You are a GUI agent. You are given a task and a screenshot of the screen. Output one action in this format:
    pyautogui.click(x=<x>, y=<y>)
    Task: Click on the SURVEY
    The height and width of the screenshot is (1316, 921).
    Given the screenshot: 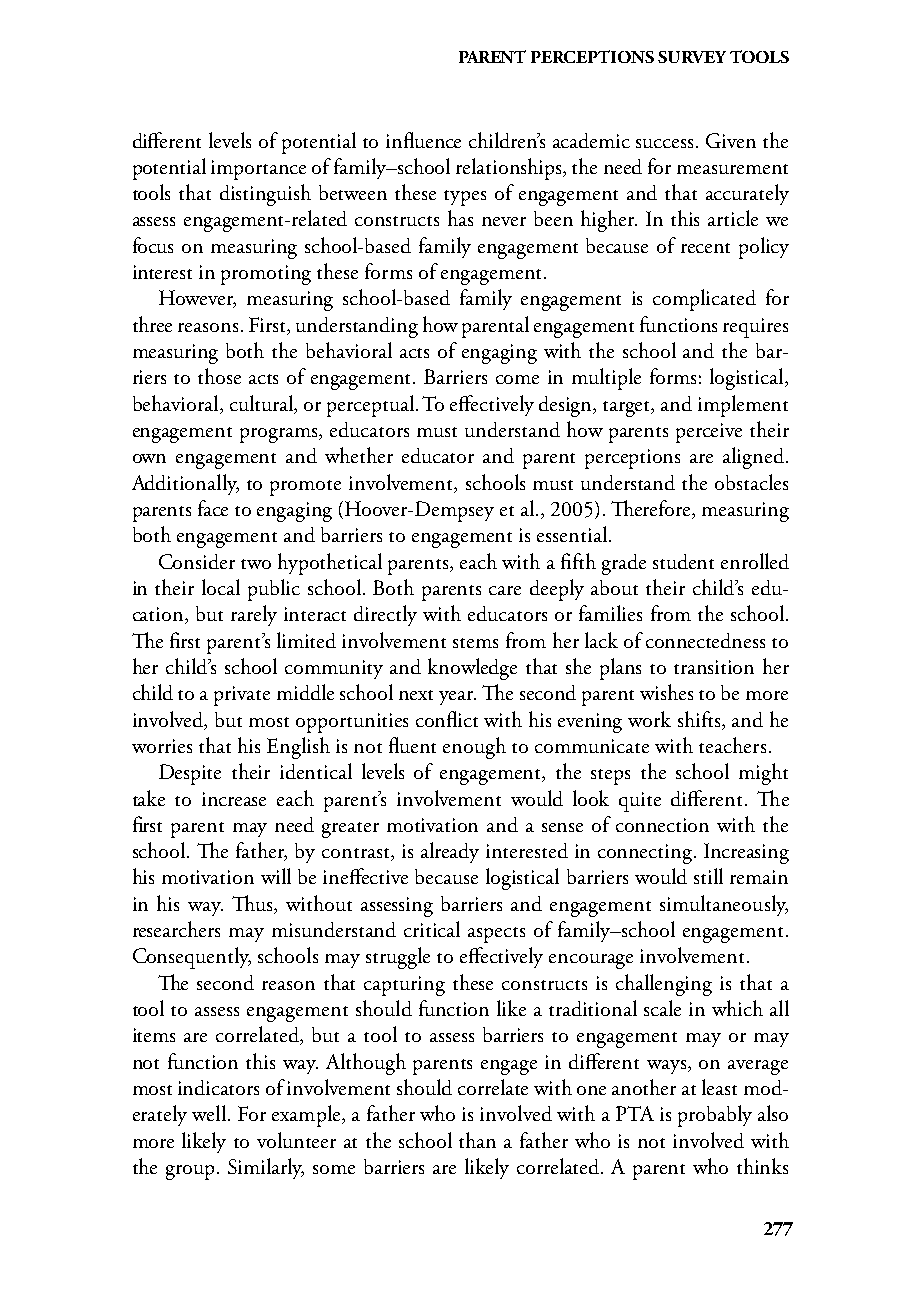 What is the action you would take?
    pyautogui.click(x=692, y=57)
